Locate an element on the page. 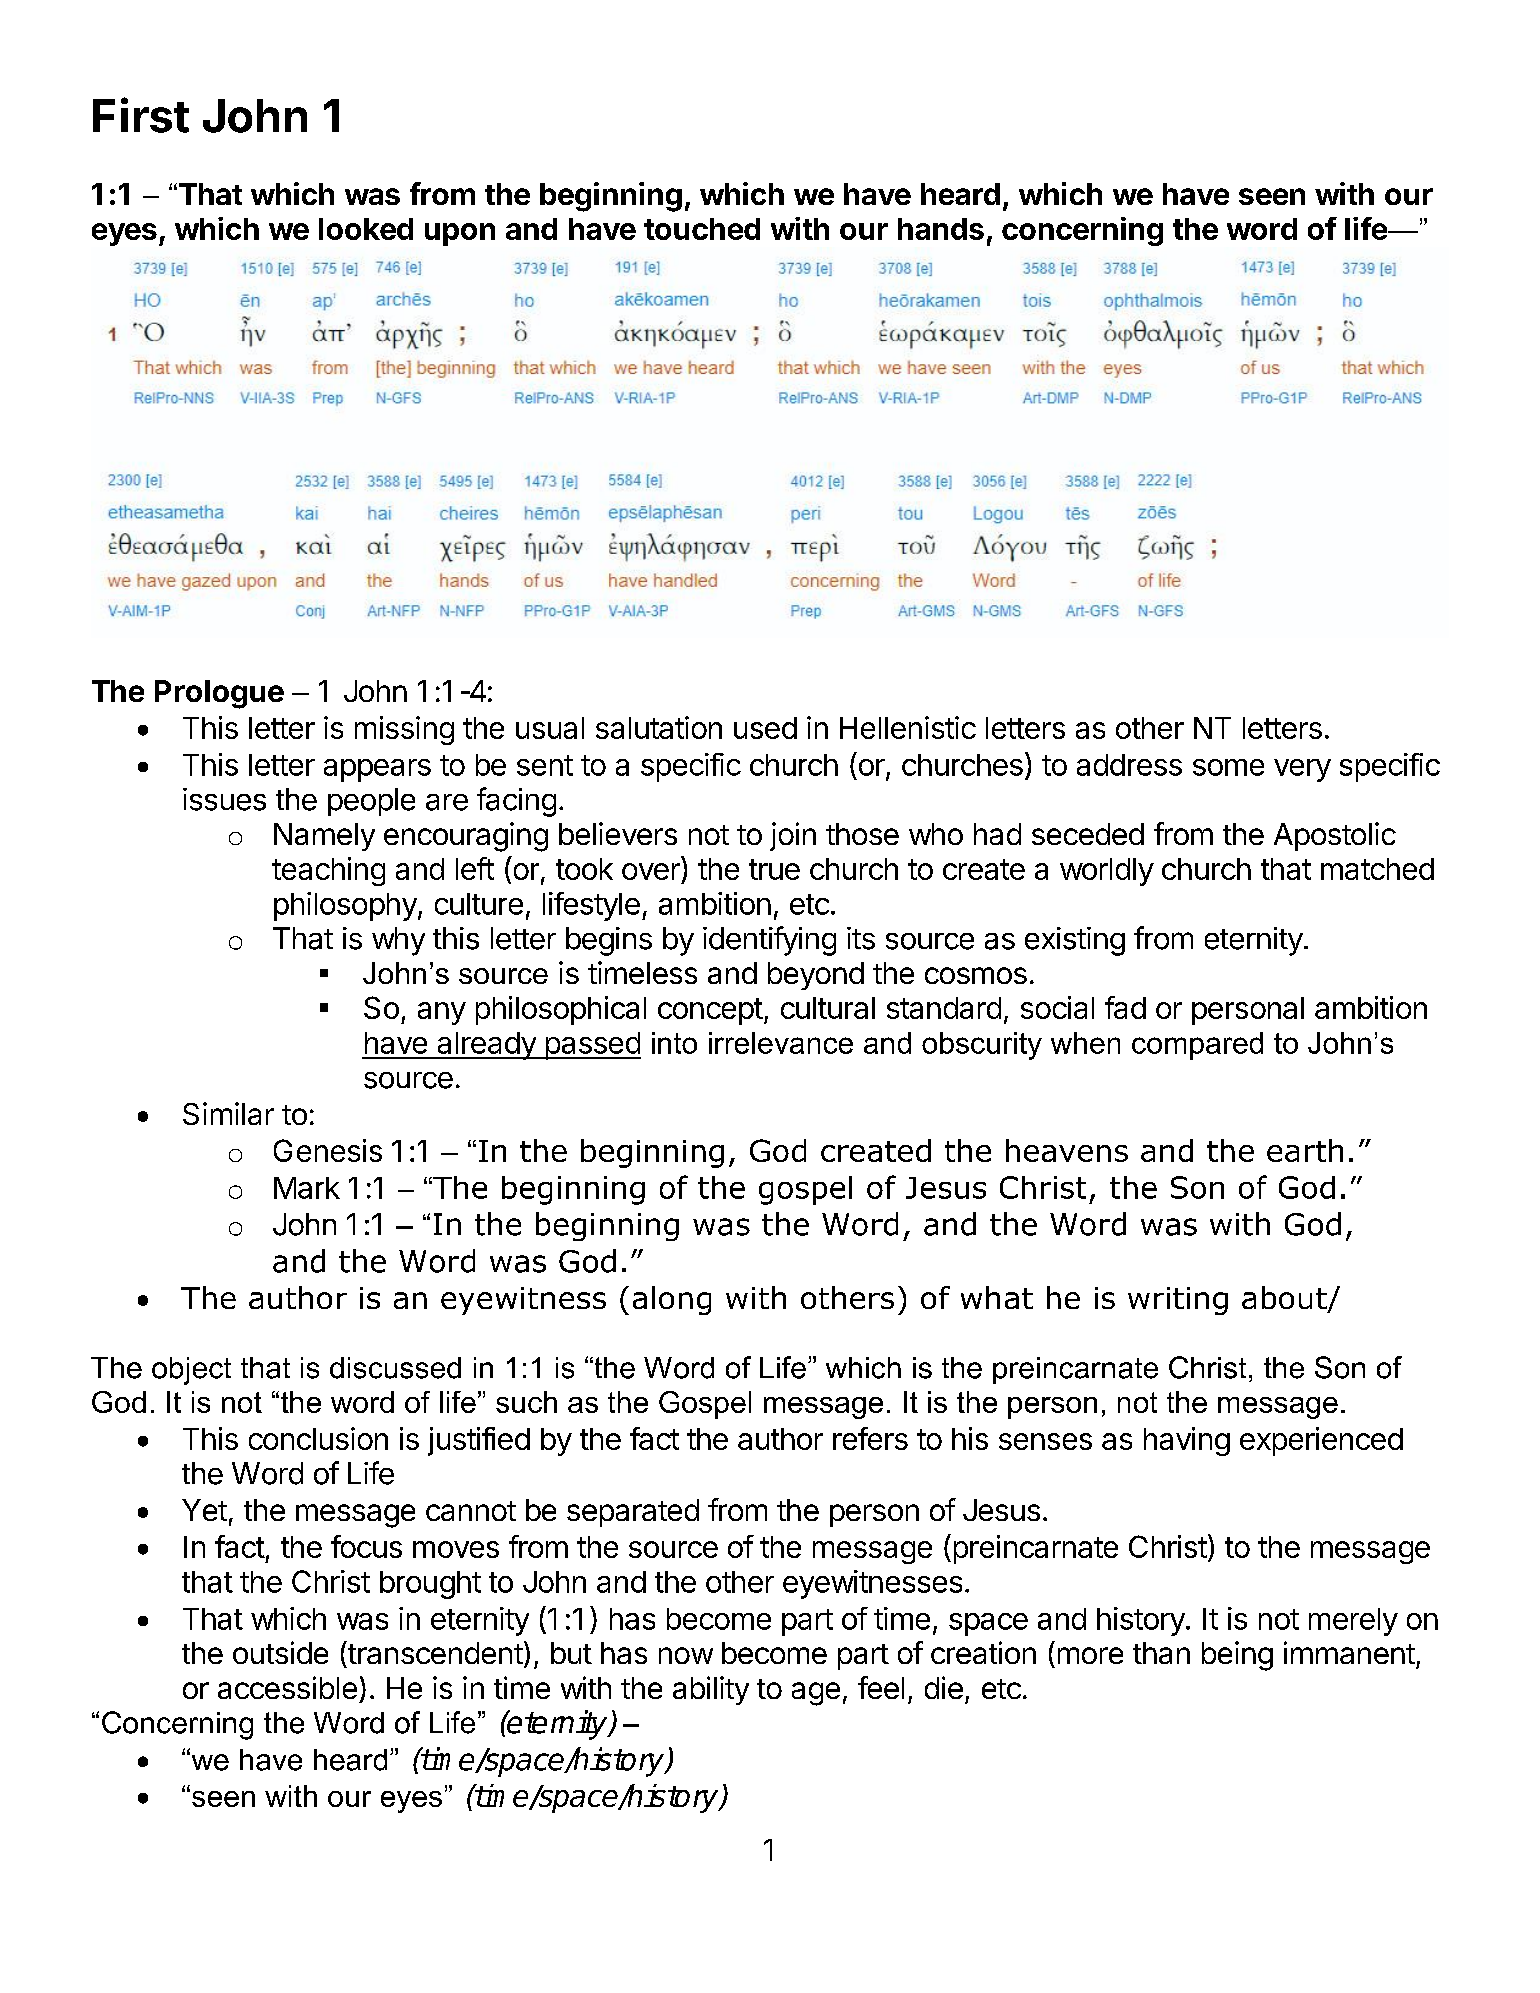 The width and height of the document is (1540, 1993). used is located at coordinates (765, 728).
